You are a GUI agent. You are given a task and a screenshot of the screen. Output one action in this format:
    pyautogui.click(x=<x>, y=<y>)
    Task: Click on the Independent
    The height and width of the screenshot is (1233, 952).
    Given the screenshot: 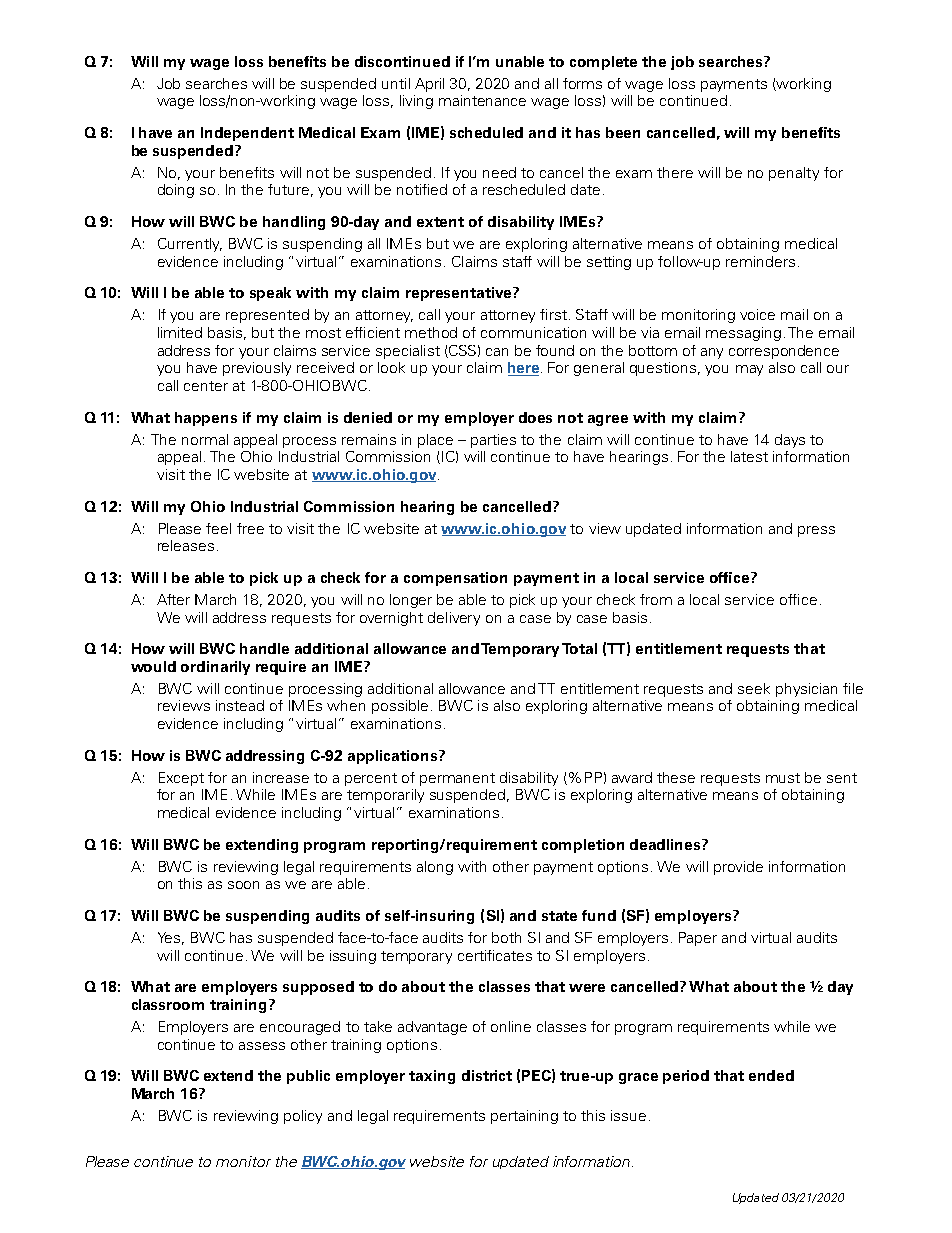 What is the action you would take?
    pyautogui.click(x=247, y=134)
